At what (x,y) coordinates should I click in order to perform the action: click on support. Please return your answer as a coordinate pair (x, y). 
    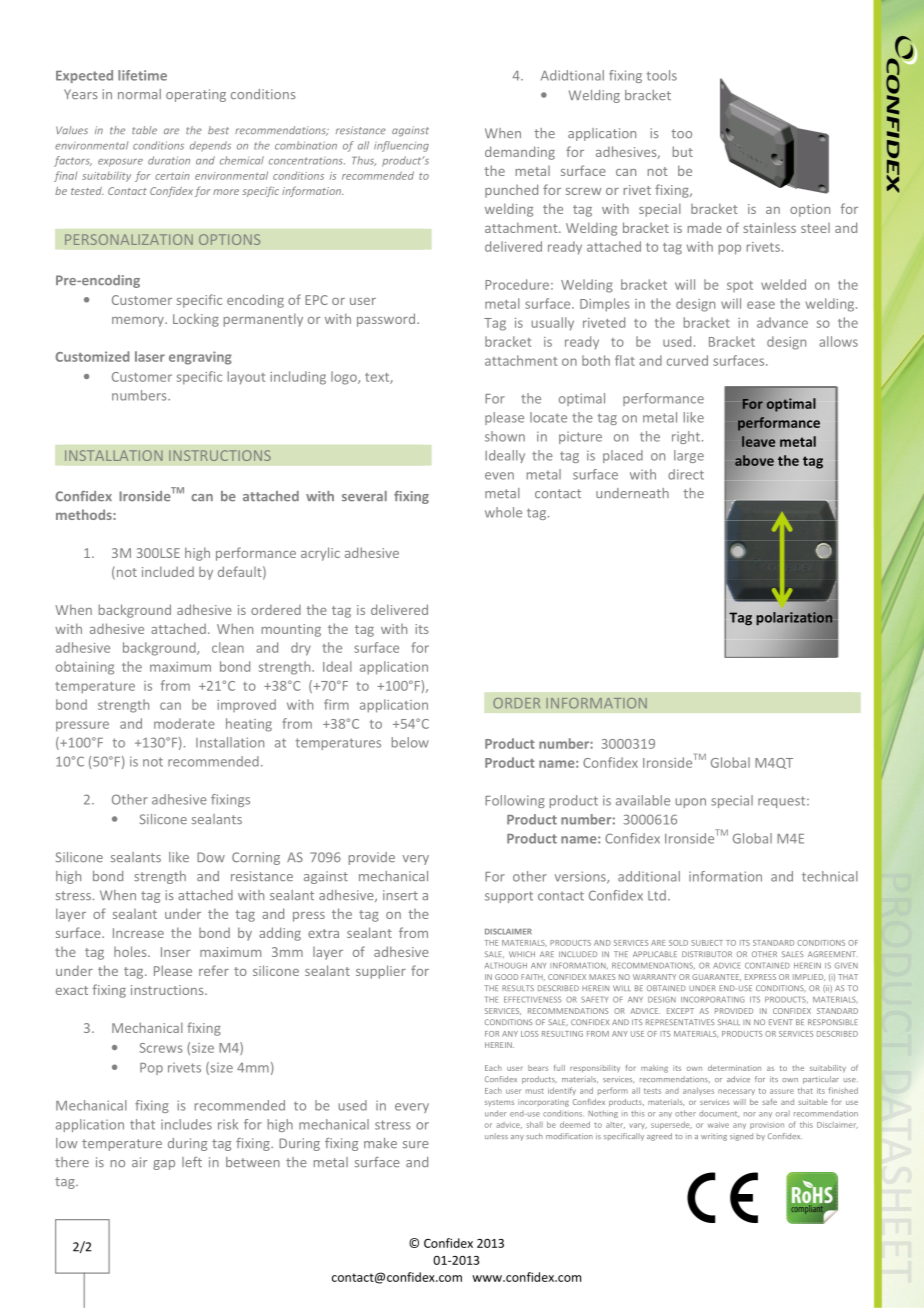
    Looking at the image, I should click on (509, 897).
